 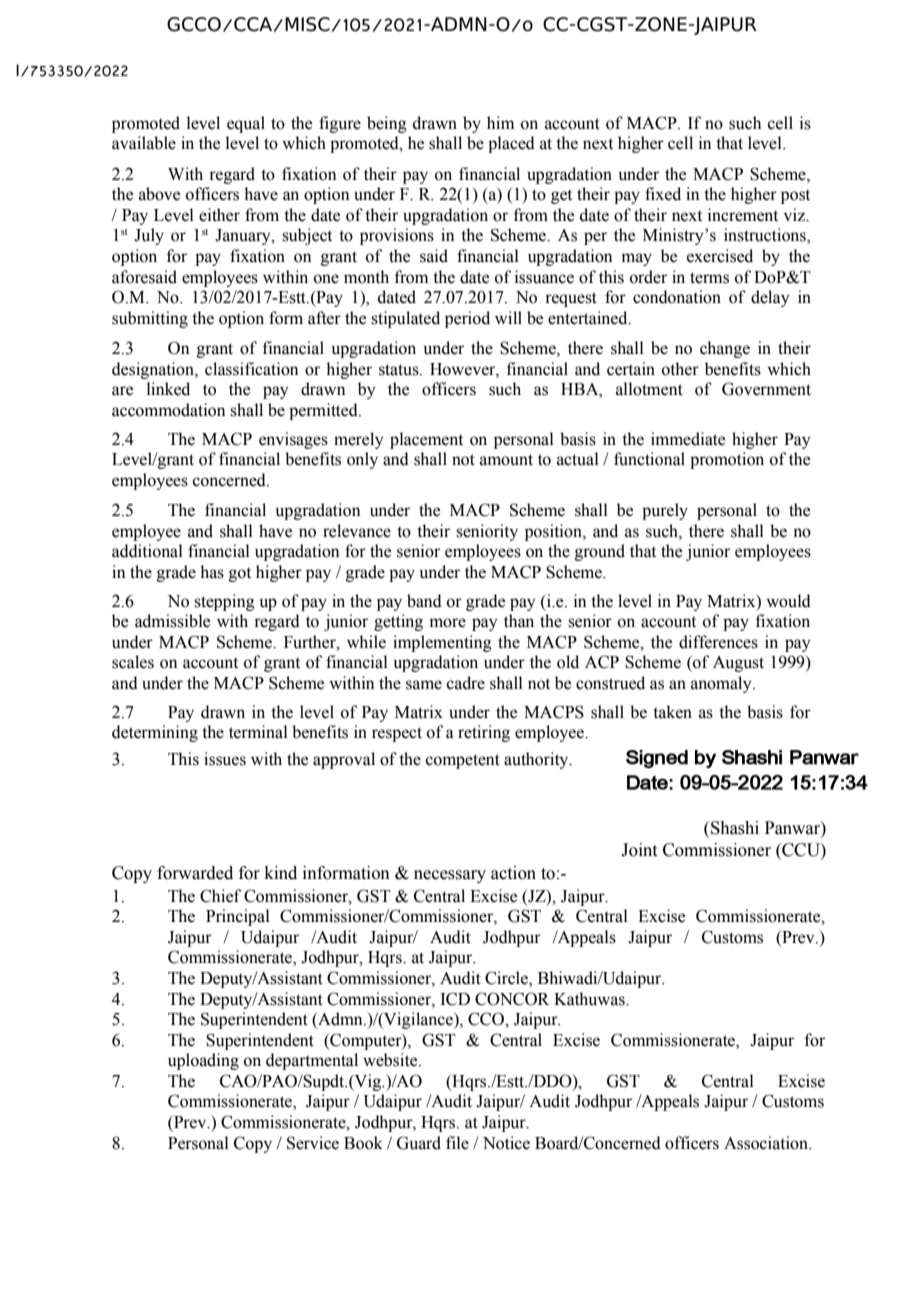 I want to click on more, so click(x=448, y=623).
